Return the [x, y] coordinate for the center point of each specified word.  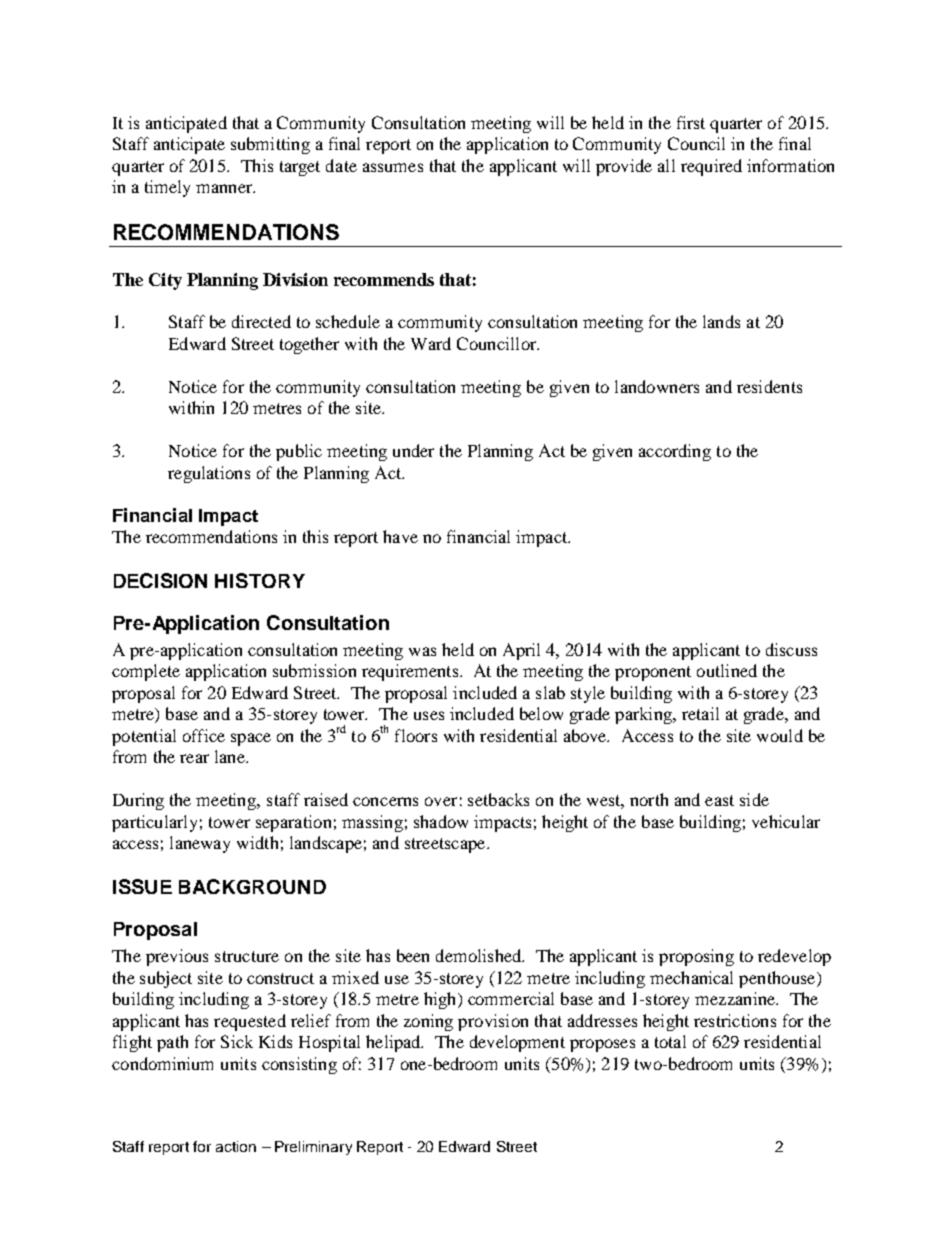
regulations [209, 474]
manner [225, 188]
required [711, 167]
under [413, 450]
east [719, 800]
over [441, 801]
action [236, 1146]
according [675, 452]
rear [194, 758]
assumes [393, 167]
